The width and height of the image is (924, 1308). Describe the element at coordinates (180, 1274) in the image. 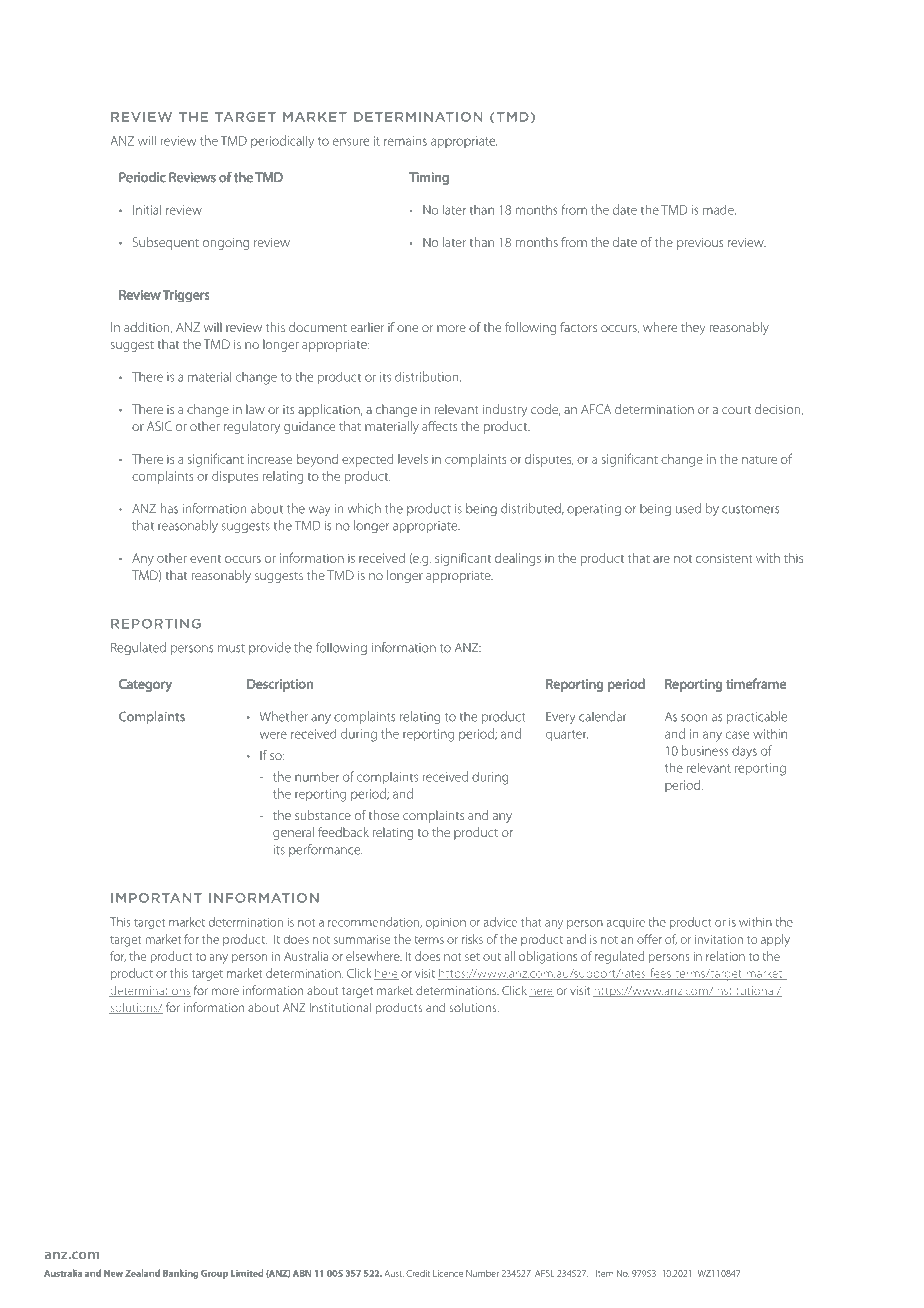

I see `Banking` at that location.
